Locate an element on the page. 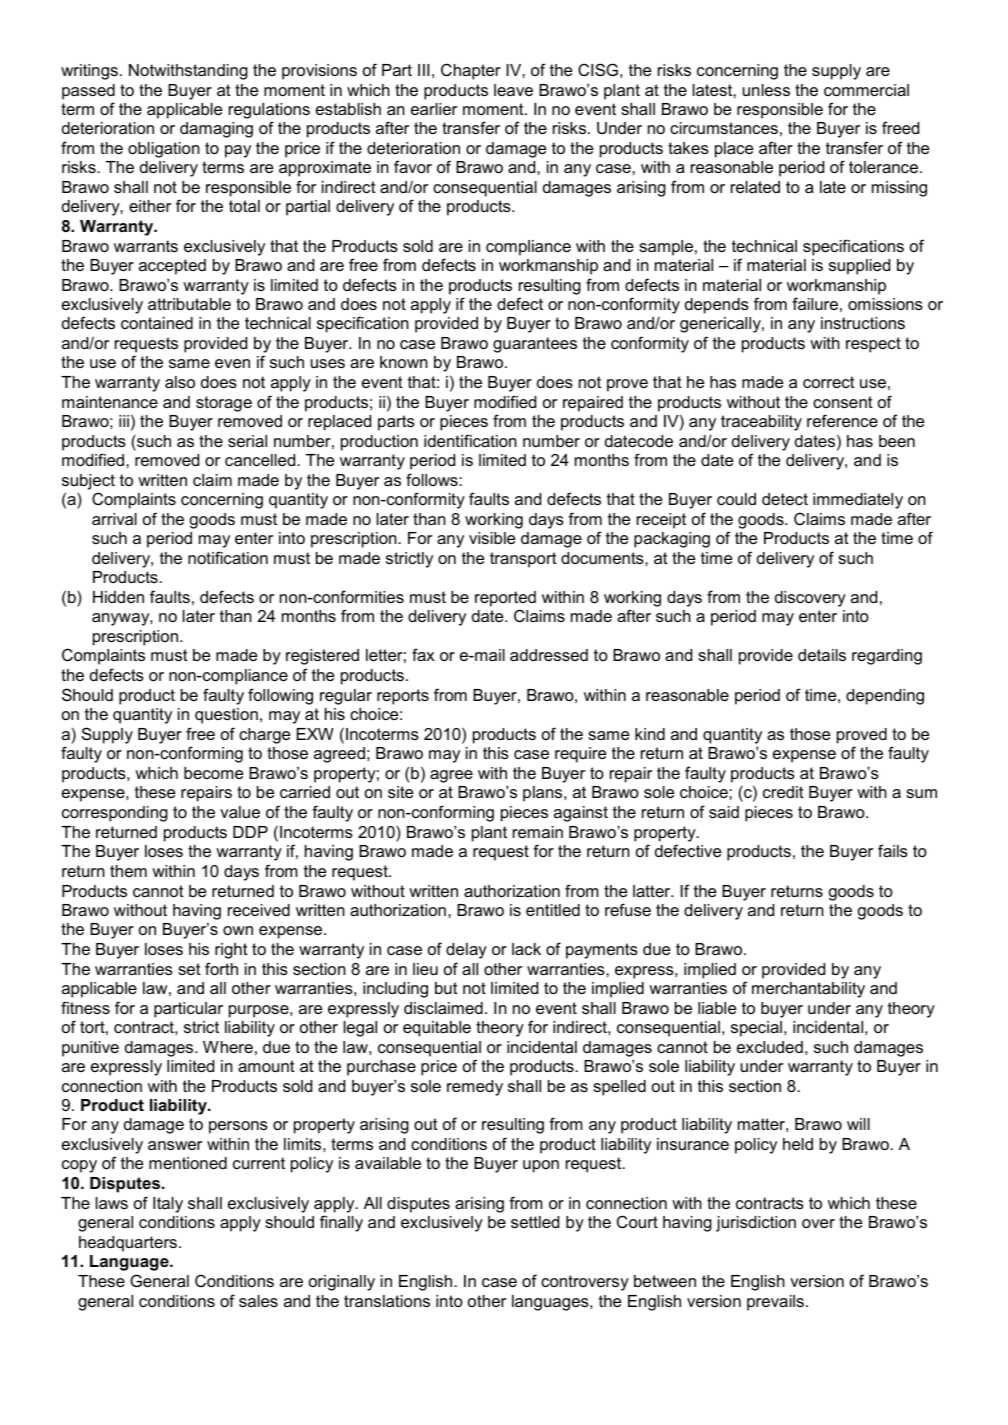  lack is located at coordinates (526, 949).
